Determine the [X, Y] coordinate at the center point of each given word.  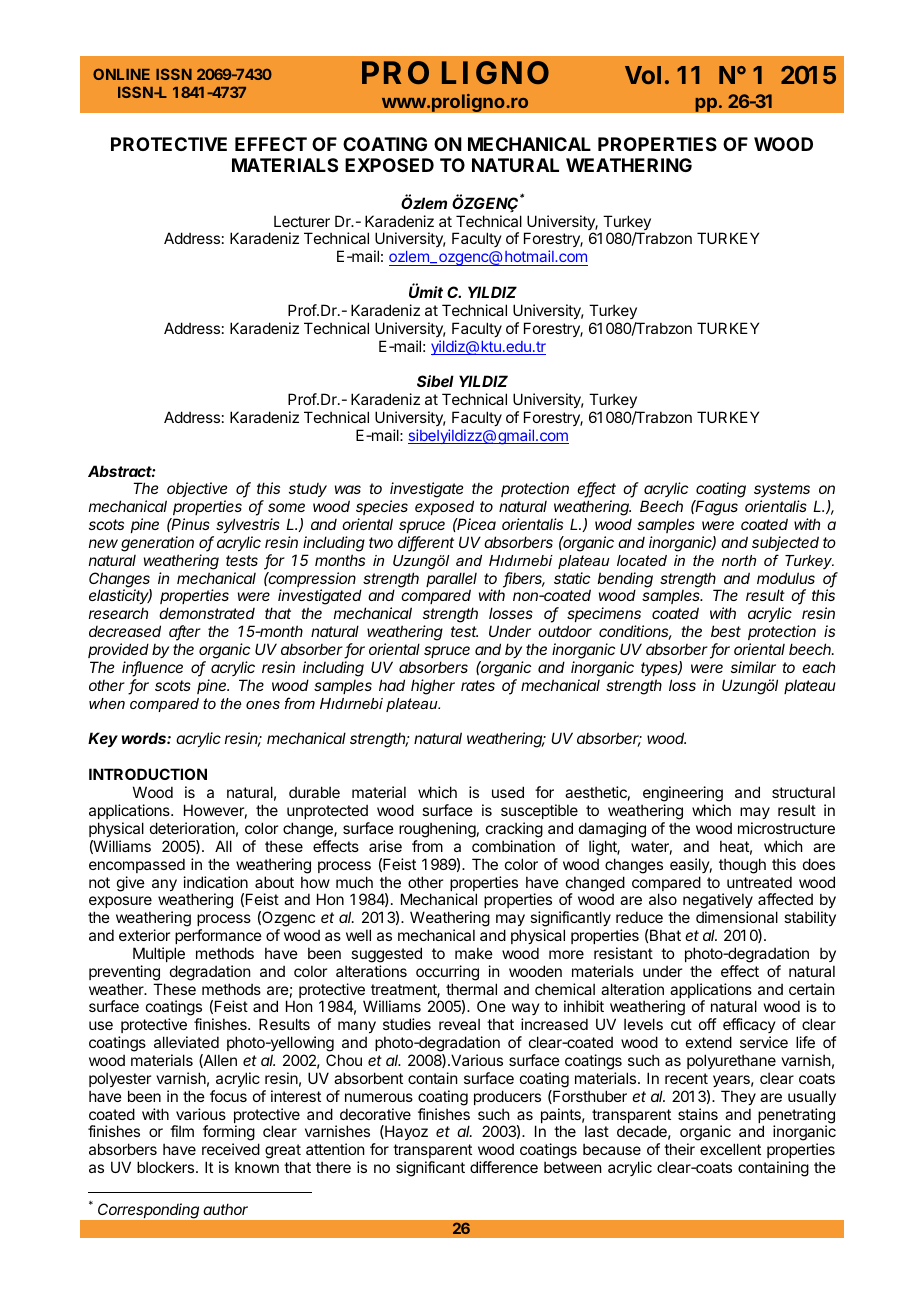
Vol [643, 75]
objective [197, 489]
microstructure [786, 828]
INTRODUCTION [148, 774]
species [382, 507]
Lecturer [302, 221]
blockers [167, 1167]
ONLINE [121, 74]
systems [782, 490]
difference [504, 1167]
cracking [514, 830]
